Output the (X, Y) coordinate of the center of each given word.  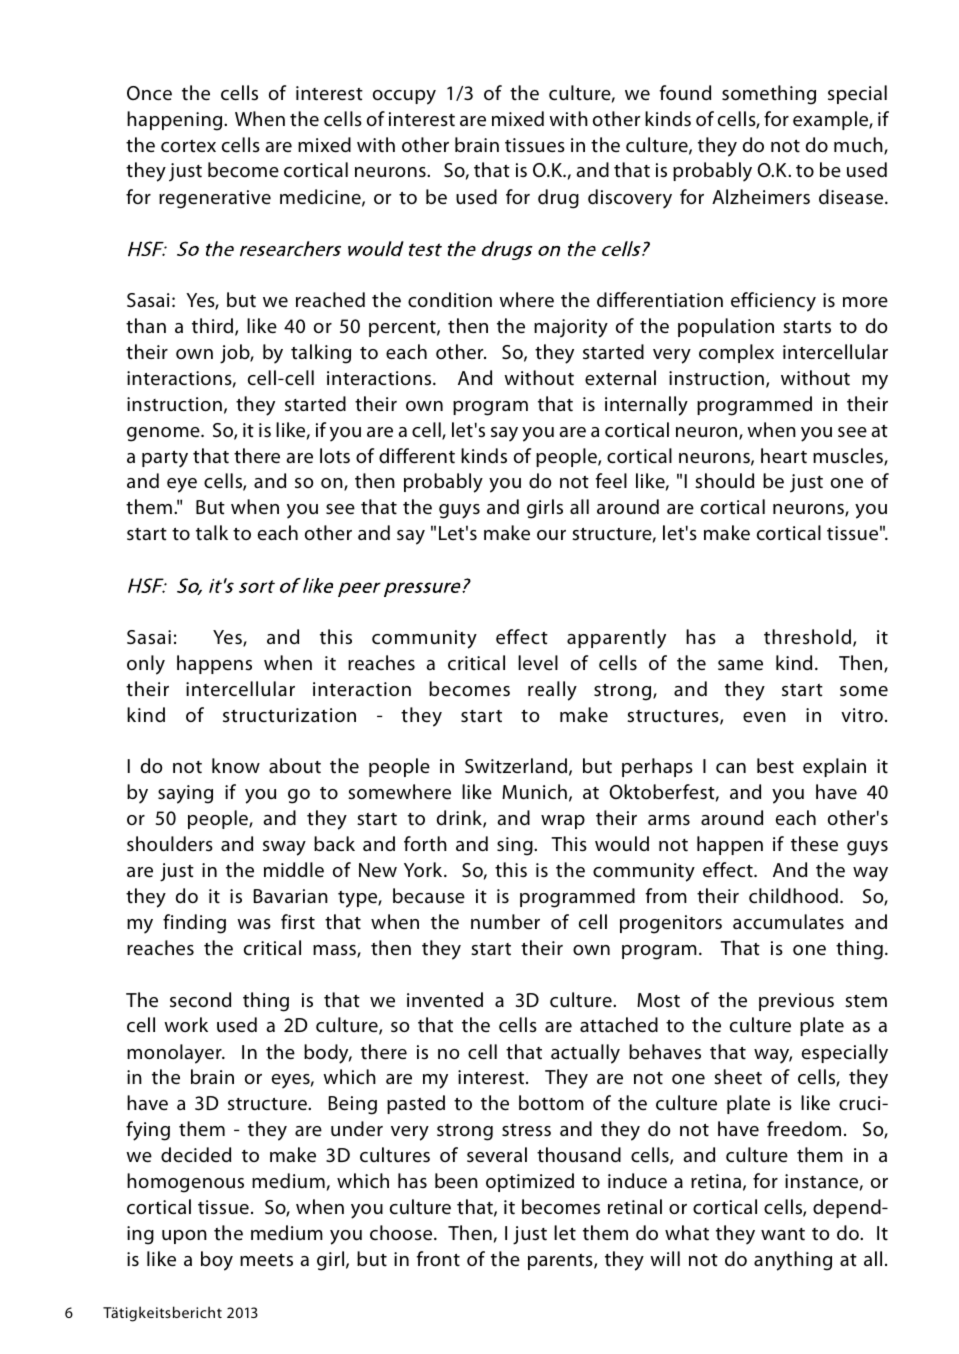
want (783, 1234)
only (146, 665)
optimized (530, 1182)
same (740, 665)
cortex (188, 146)
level (538, 662)
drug (558, 199)
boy (217, 1261)
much (859, 146)
